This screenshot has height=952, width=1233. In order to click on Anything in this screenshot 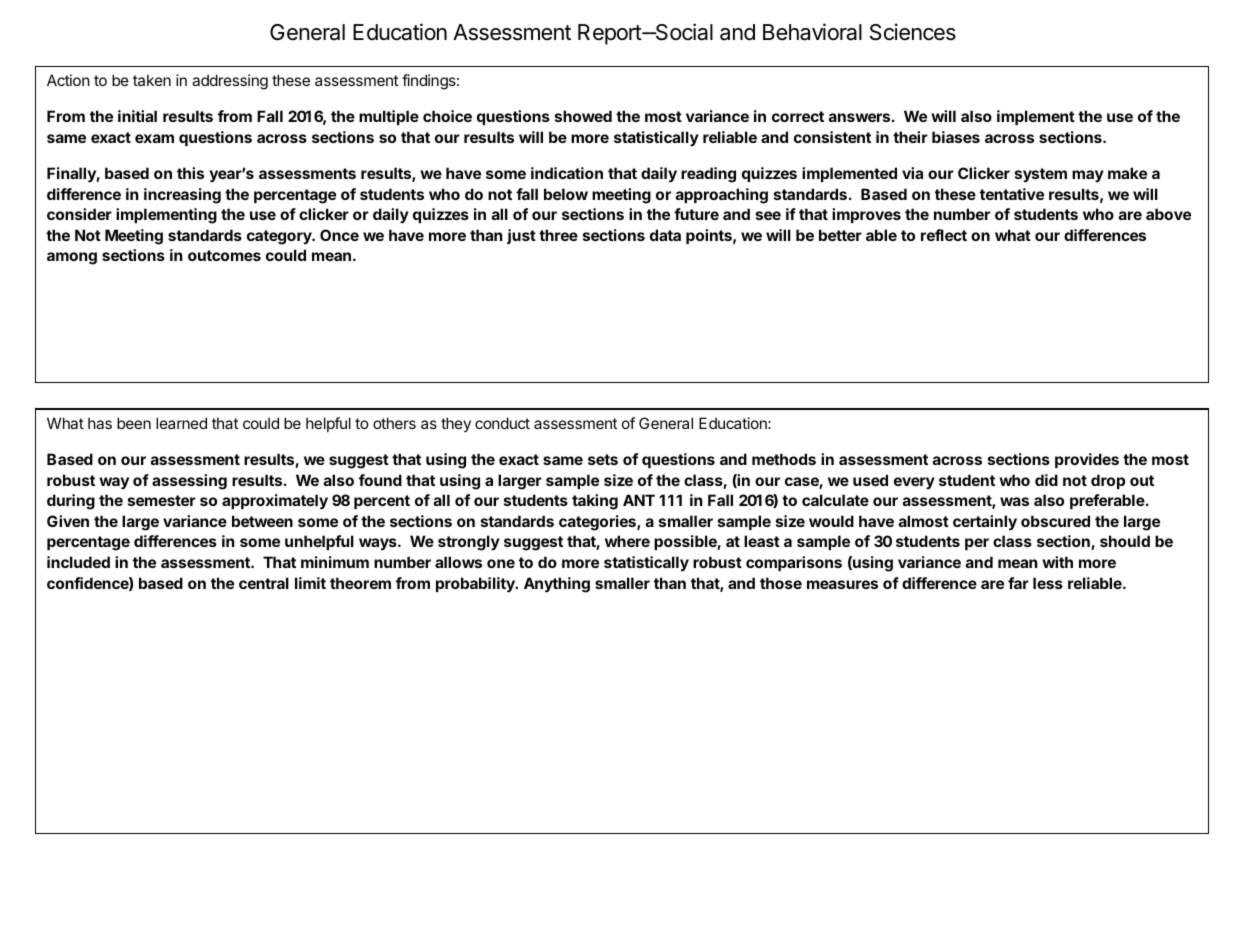, I will do `click(557, 585)`.
